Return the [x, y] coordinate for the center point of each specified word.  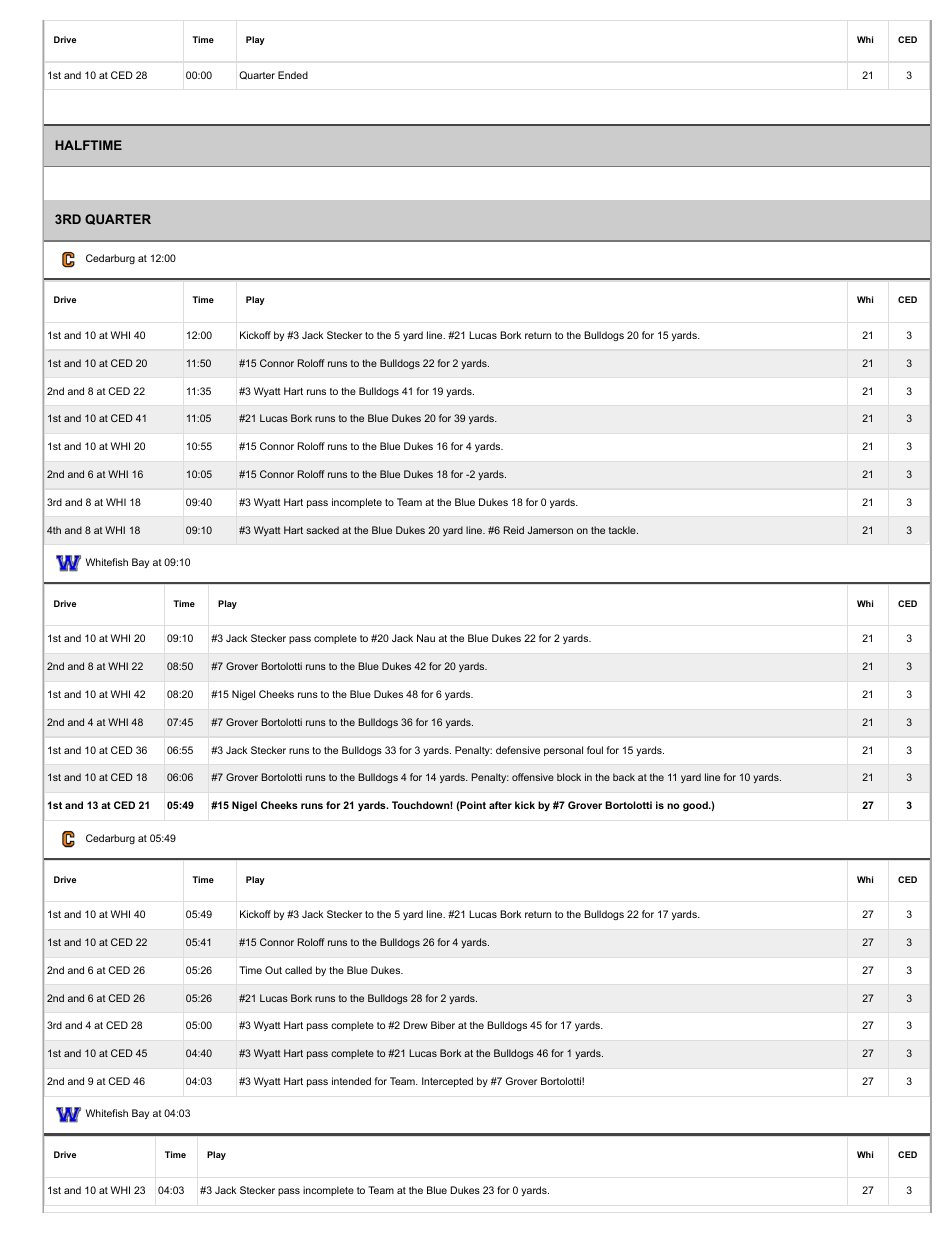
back [624, 777]
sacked [322, 530]
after [500, 805]
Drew [416, 1025]
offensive [533, 777]
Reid [514, 530]
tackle [623, 530]
